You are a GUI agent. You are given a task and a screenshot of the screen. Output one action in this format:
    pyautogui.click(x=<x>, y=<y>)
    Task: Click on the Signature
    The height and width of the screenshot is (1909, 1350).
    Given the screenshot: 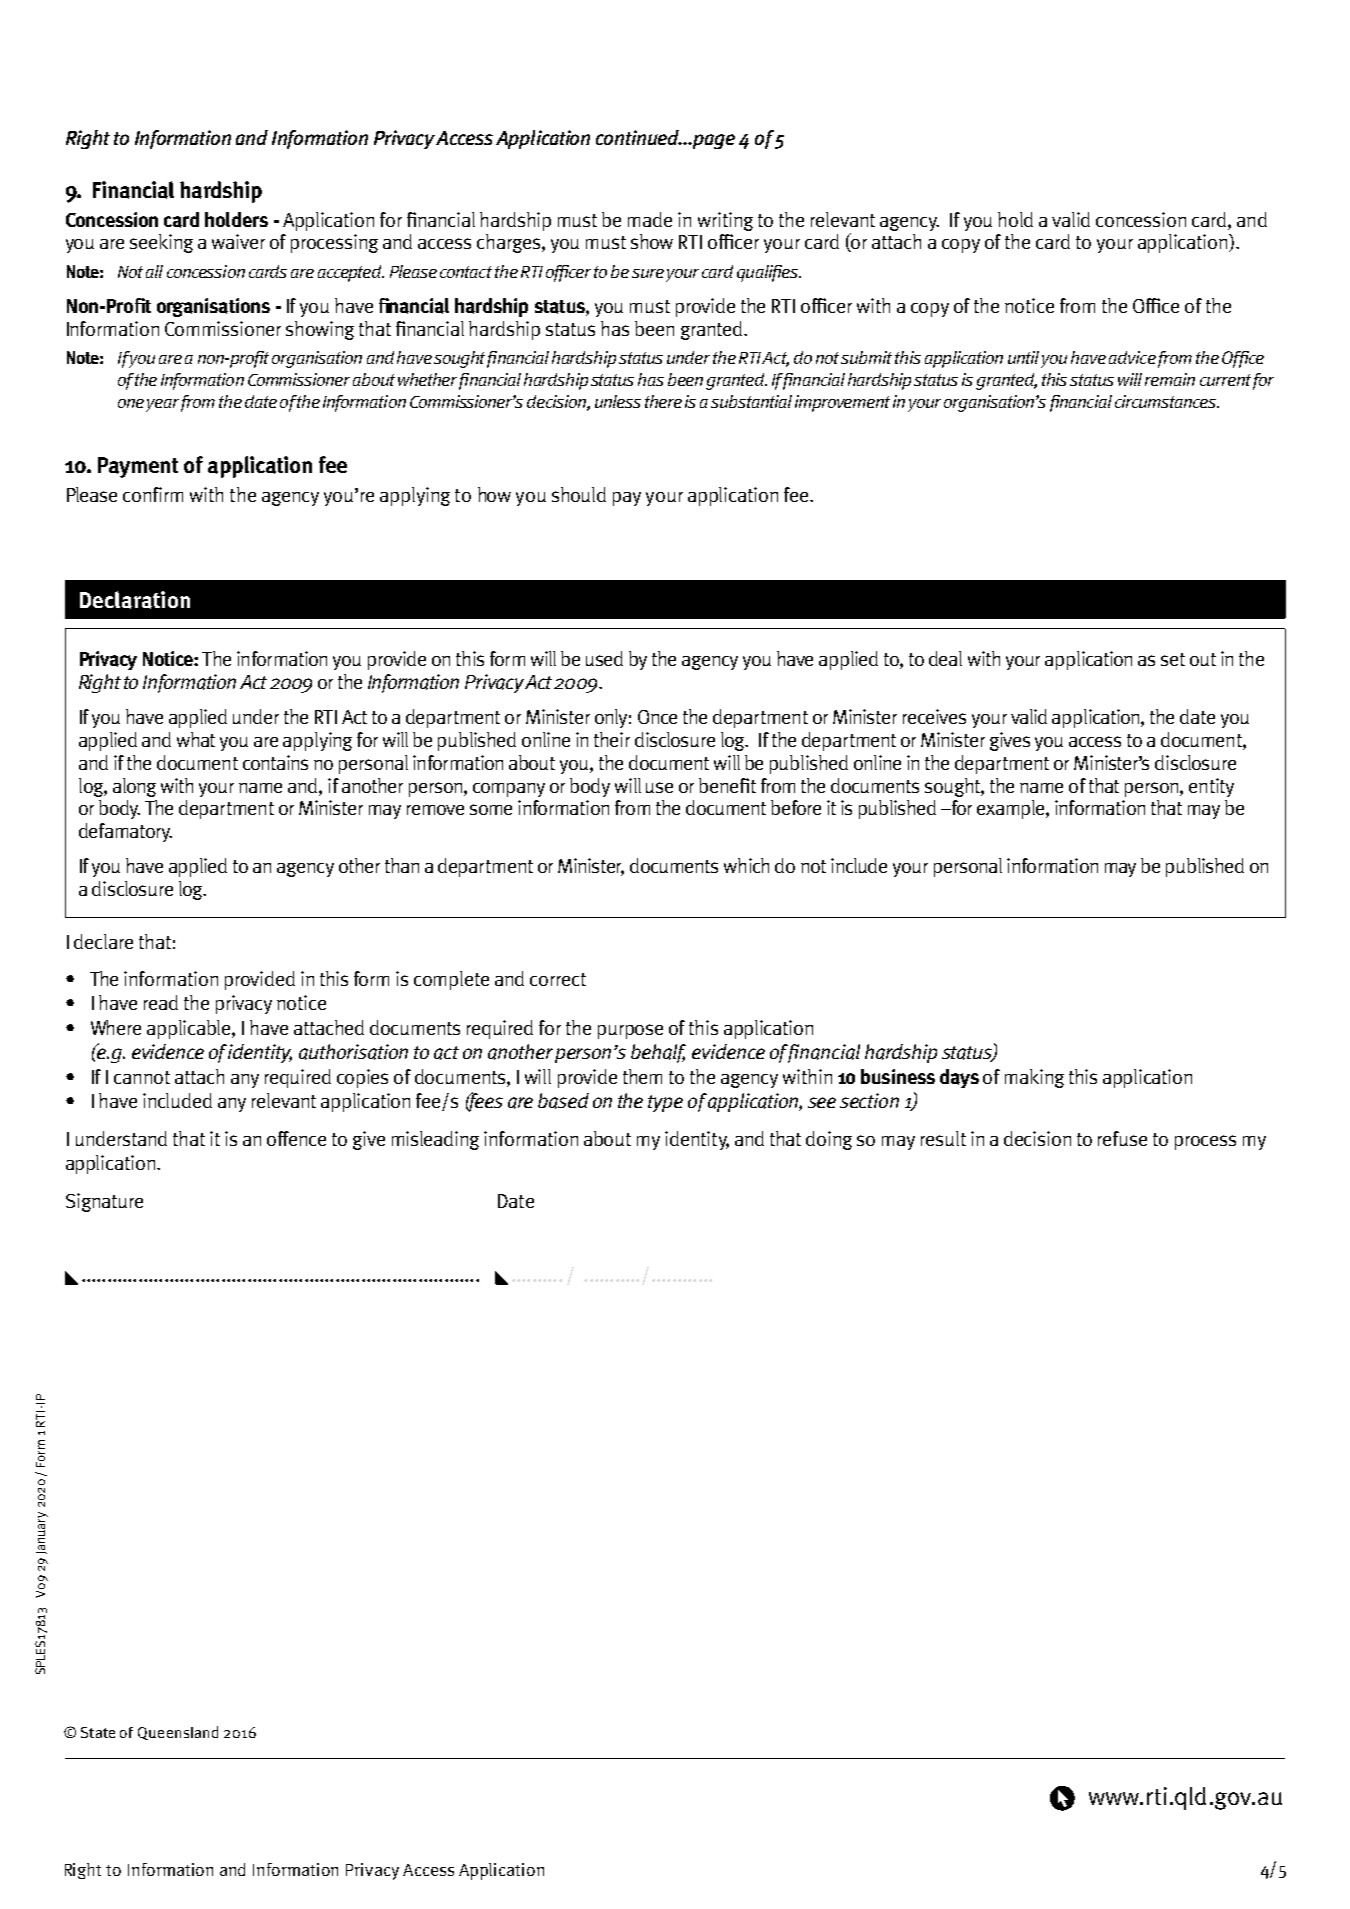 What is the action you would take?
    pyautogui.click(x=104, y=1202)
